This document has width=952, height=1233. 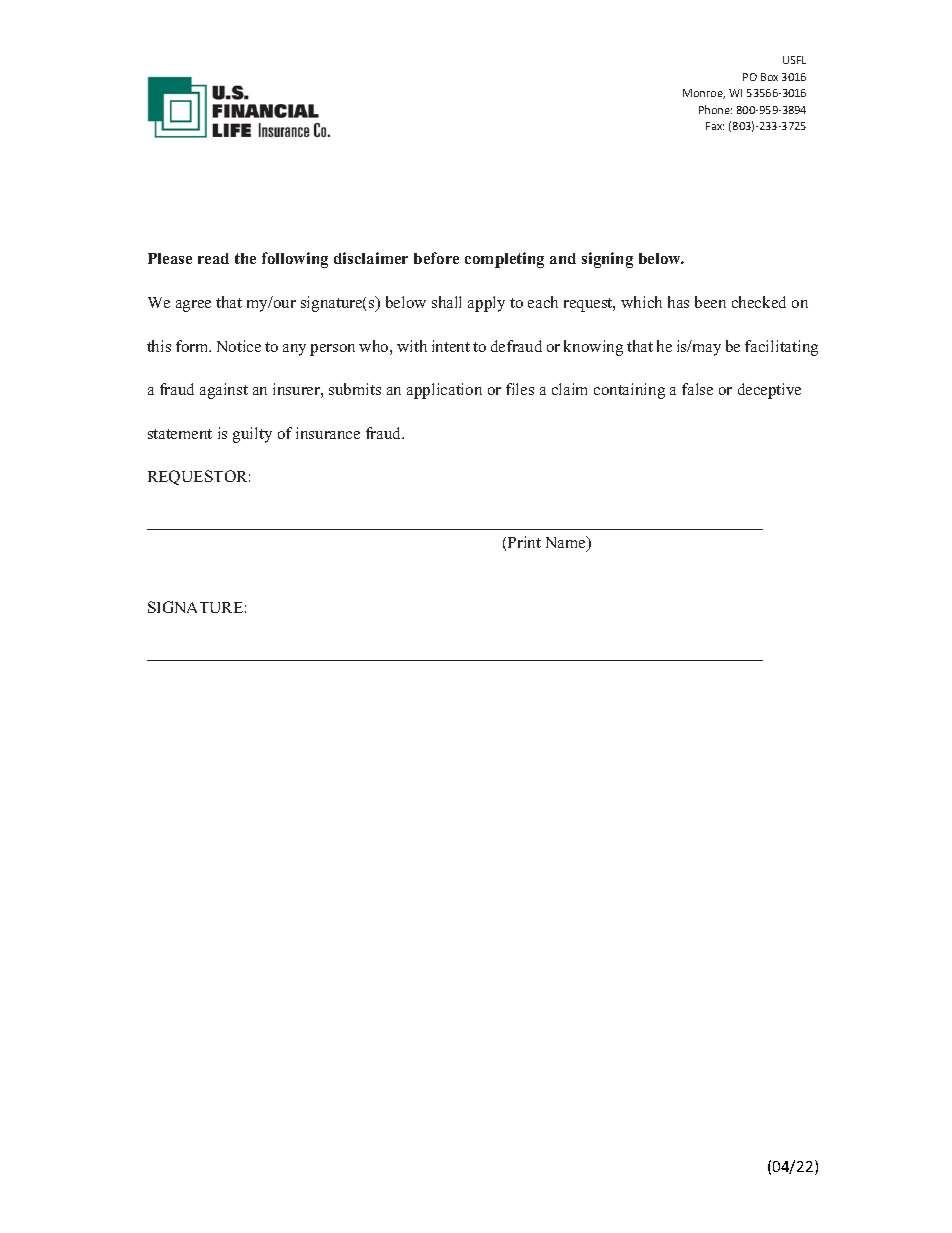 What do you see at coordinates (769, 77) in the document?
I see `Box` at bounding box center [769, 77].
